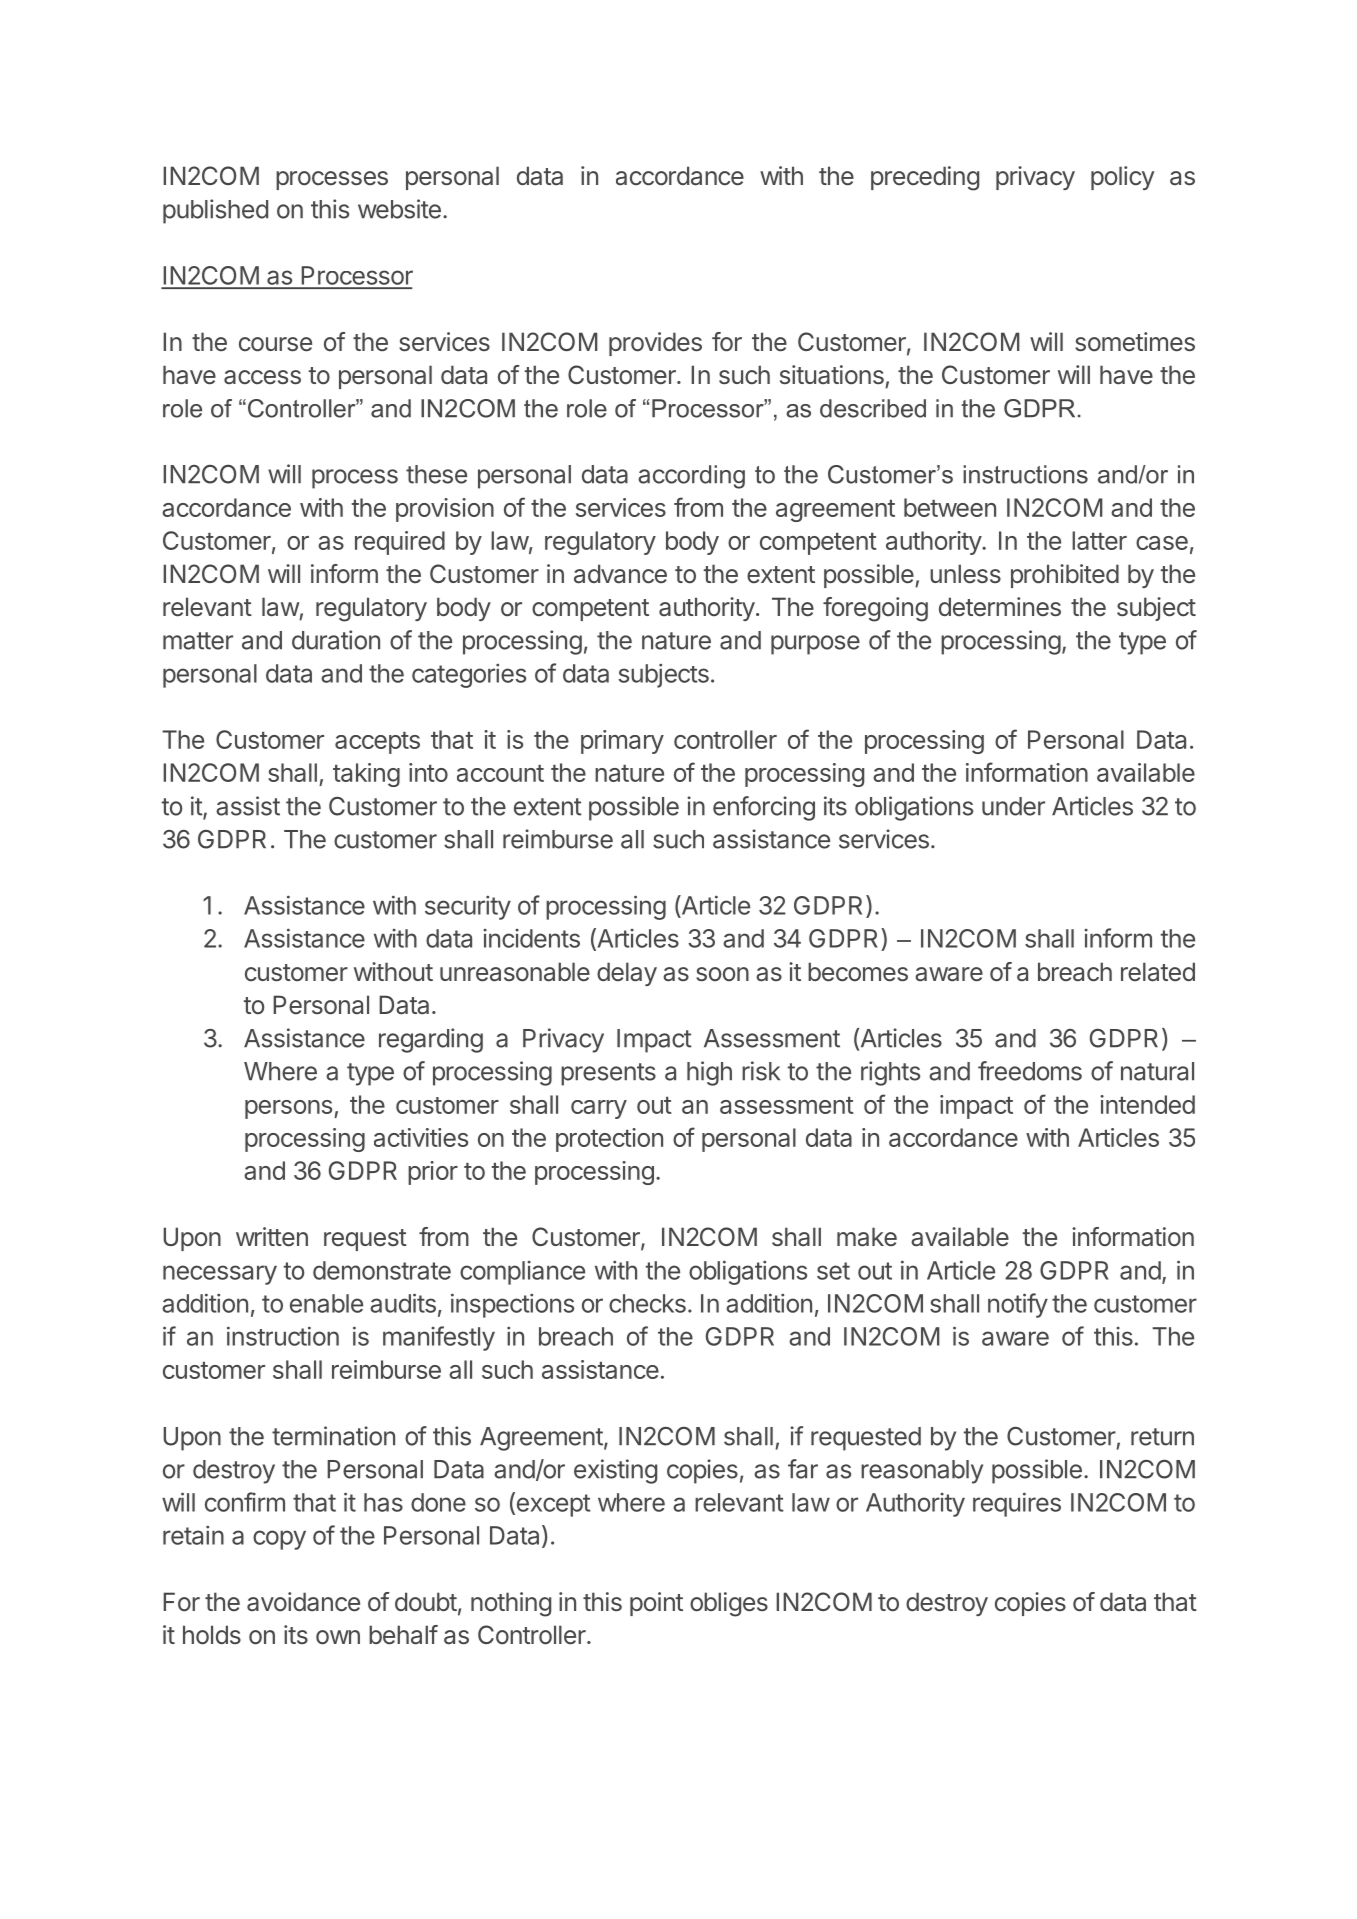 This page has width=1357, height=1919. I want to click on under, so click(1013, 806).
